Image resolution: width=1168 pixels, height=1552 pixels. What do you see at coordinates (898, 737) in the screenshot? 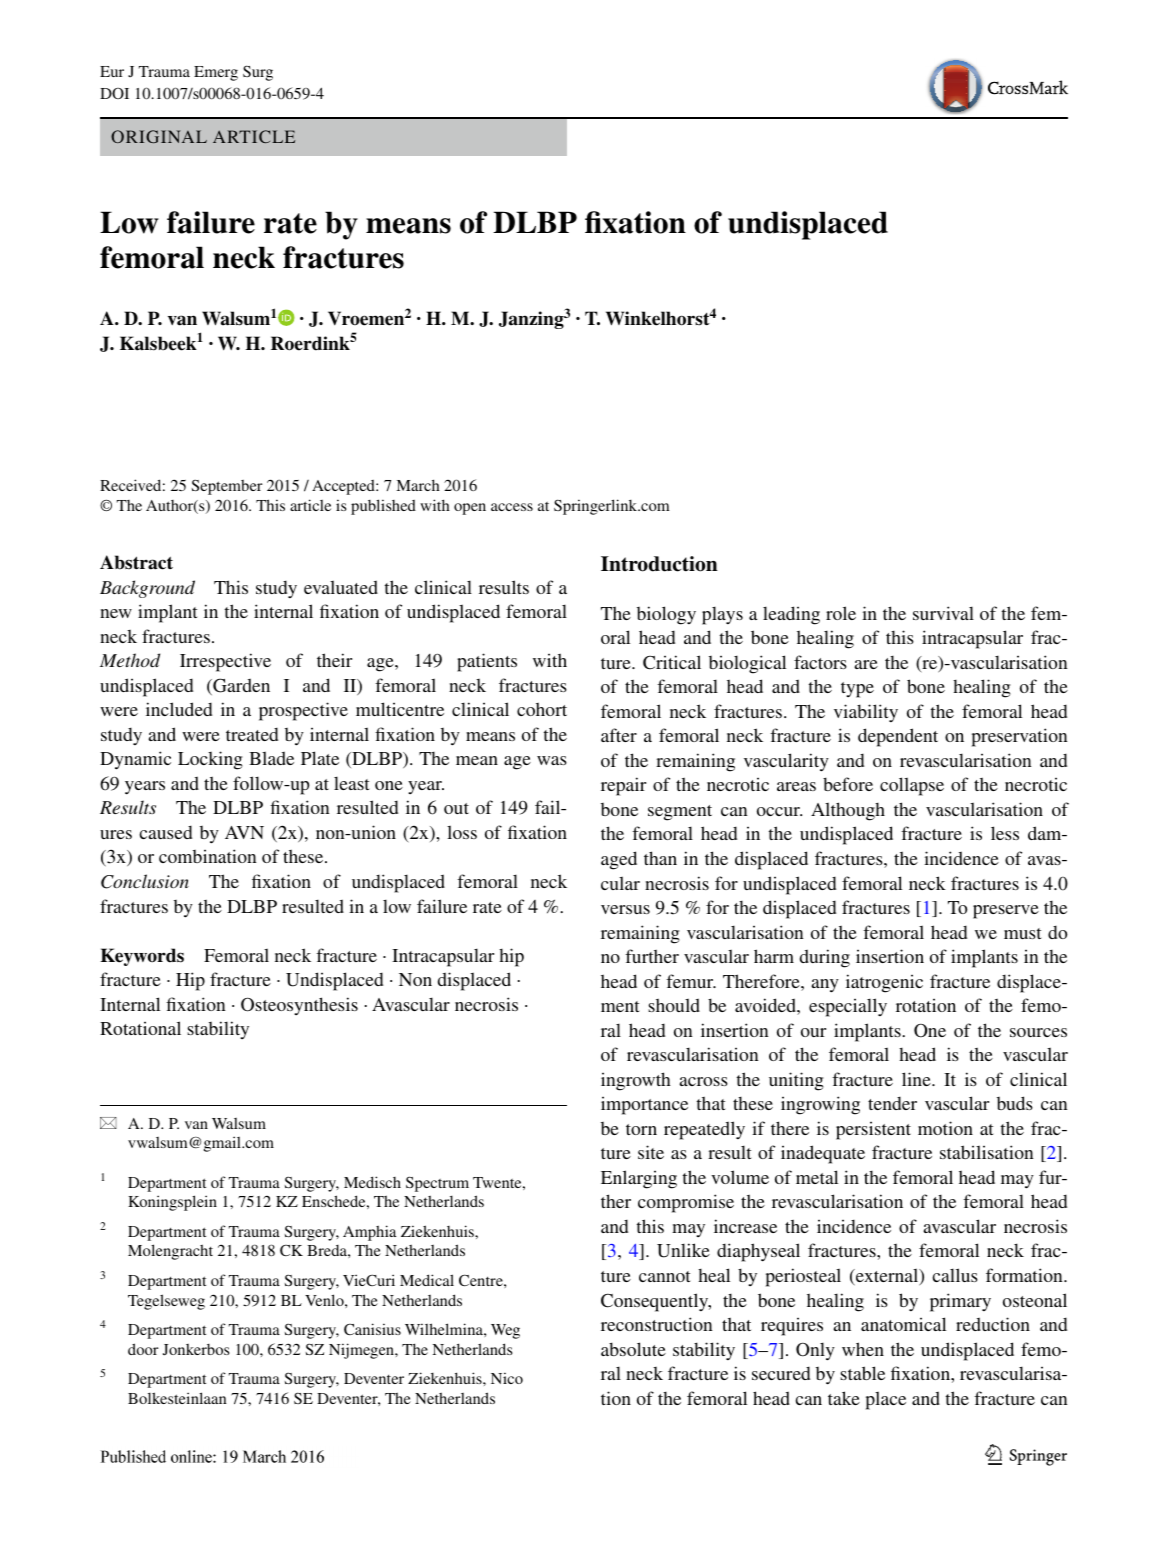
I see `dependent` at bounding box center [898, 737].
